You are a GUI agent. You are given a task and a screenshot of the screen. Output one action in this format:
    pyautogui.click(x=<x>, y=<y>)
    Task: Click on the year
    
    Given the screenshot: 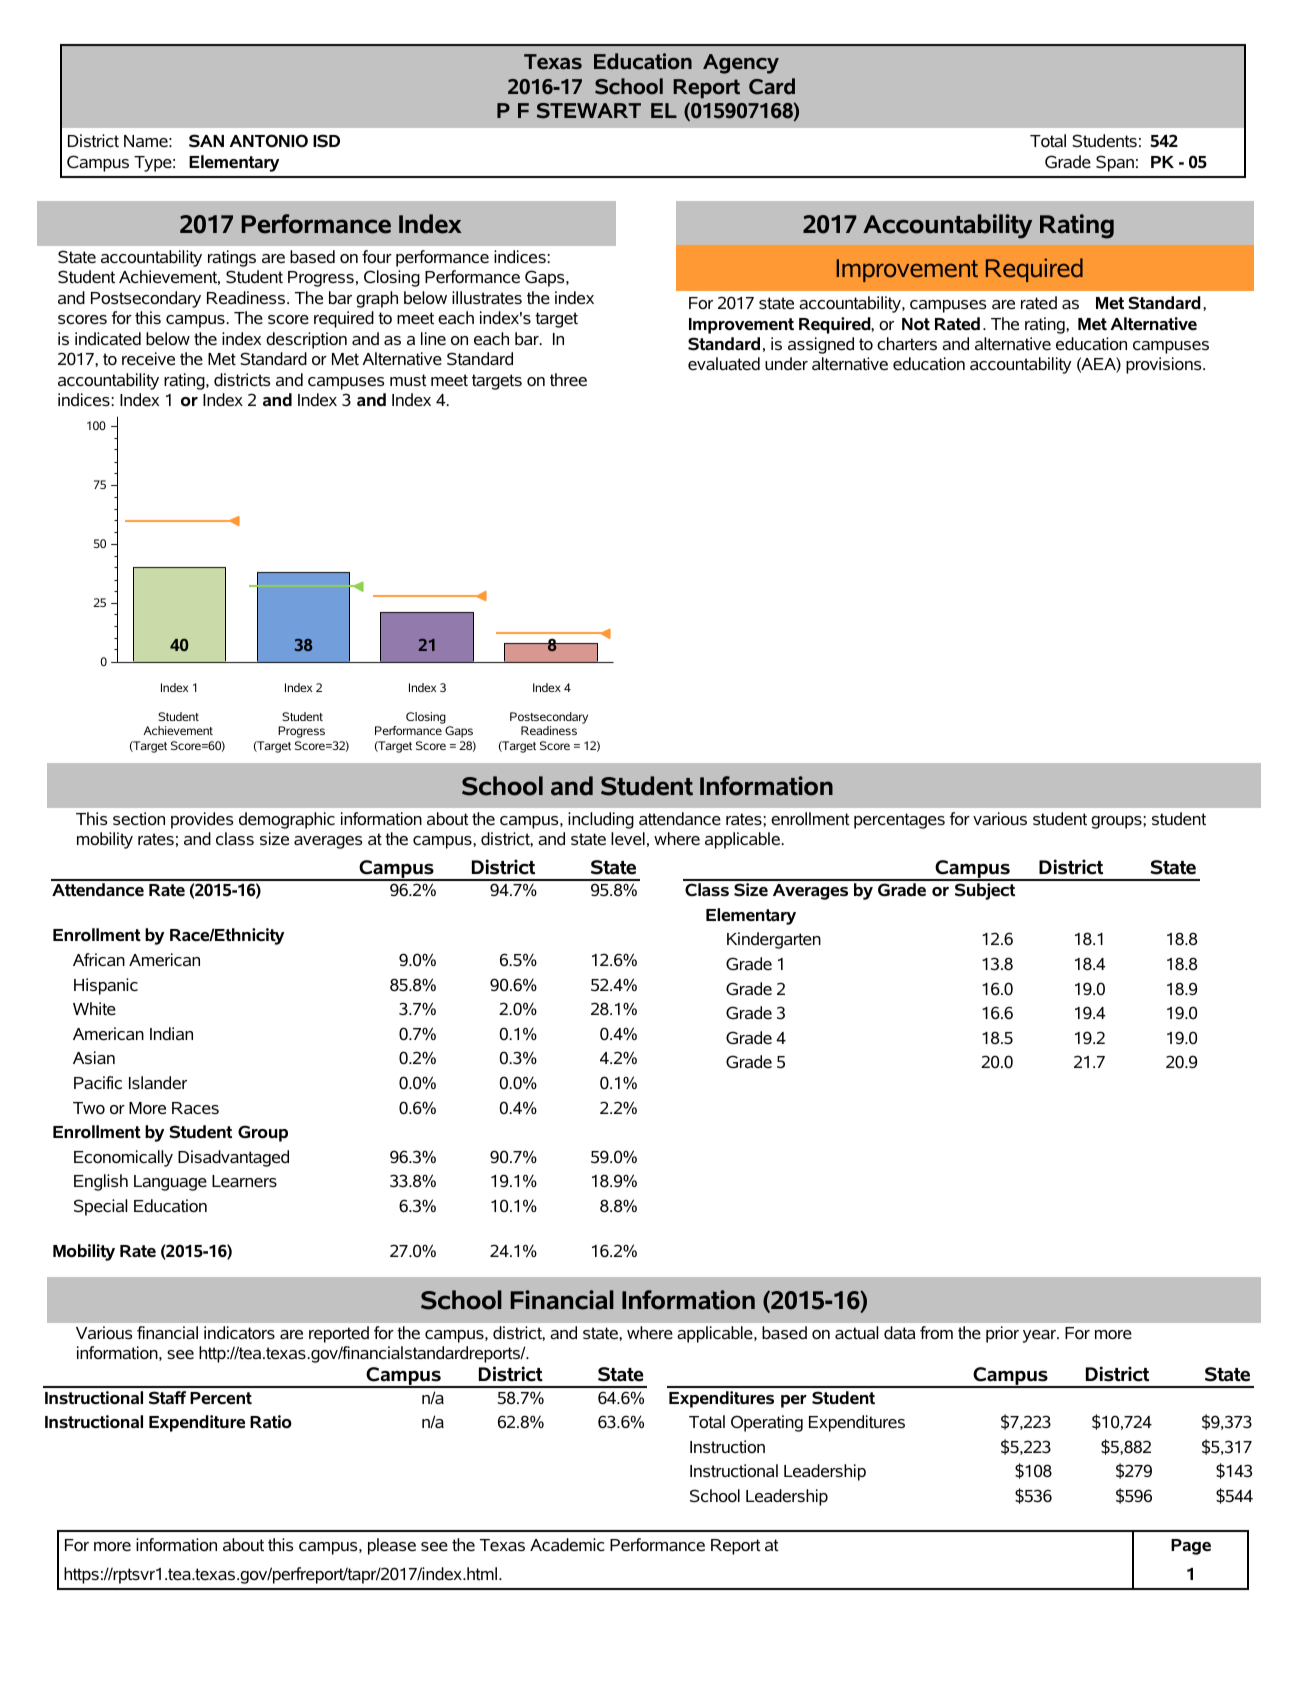 What is the action you would take?
    pyautogui.click(x=1041, y=1336)
